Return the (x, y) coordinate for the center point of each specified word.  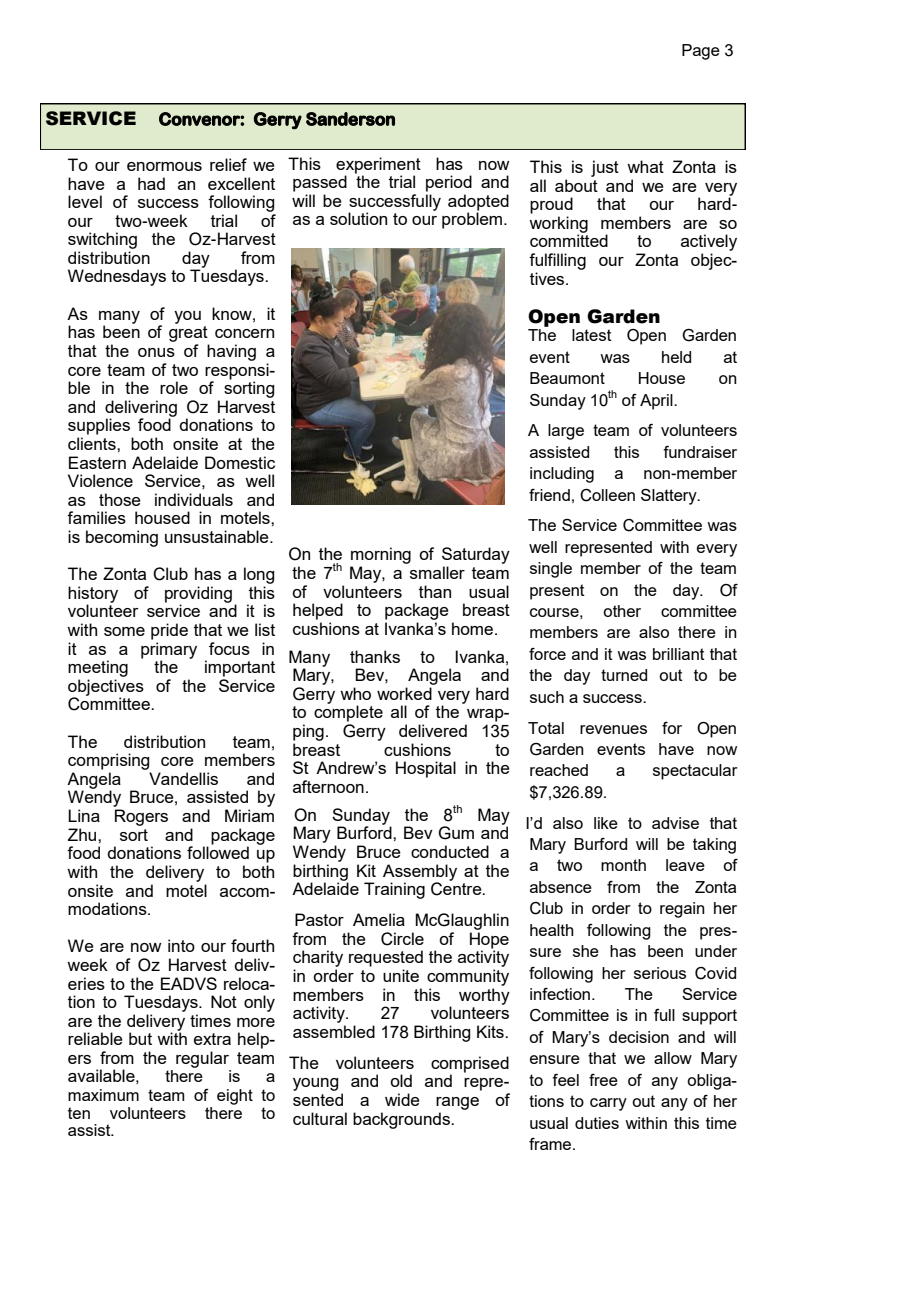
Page (701, 52)
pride (169, 631)
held (676, 357)
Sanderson (350, 119)
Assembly (420, 873)
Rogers (141, 817)
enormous (164, 166)
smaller (437, 572)
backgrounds (402, 1120)
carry (608, 1104)
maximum (103, 1095)
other (622, 611)
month (623, 865)
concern (244, 333)
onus (156, 352)
